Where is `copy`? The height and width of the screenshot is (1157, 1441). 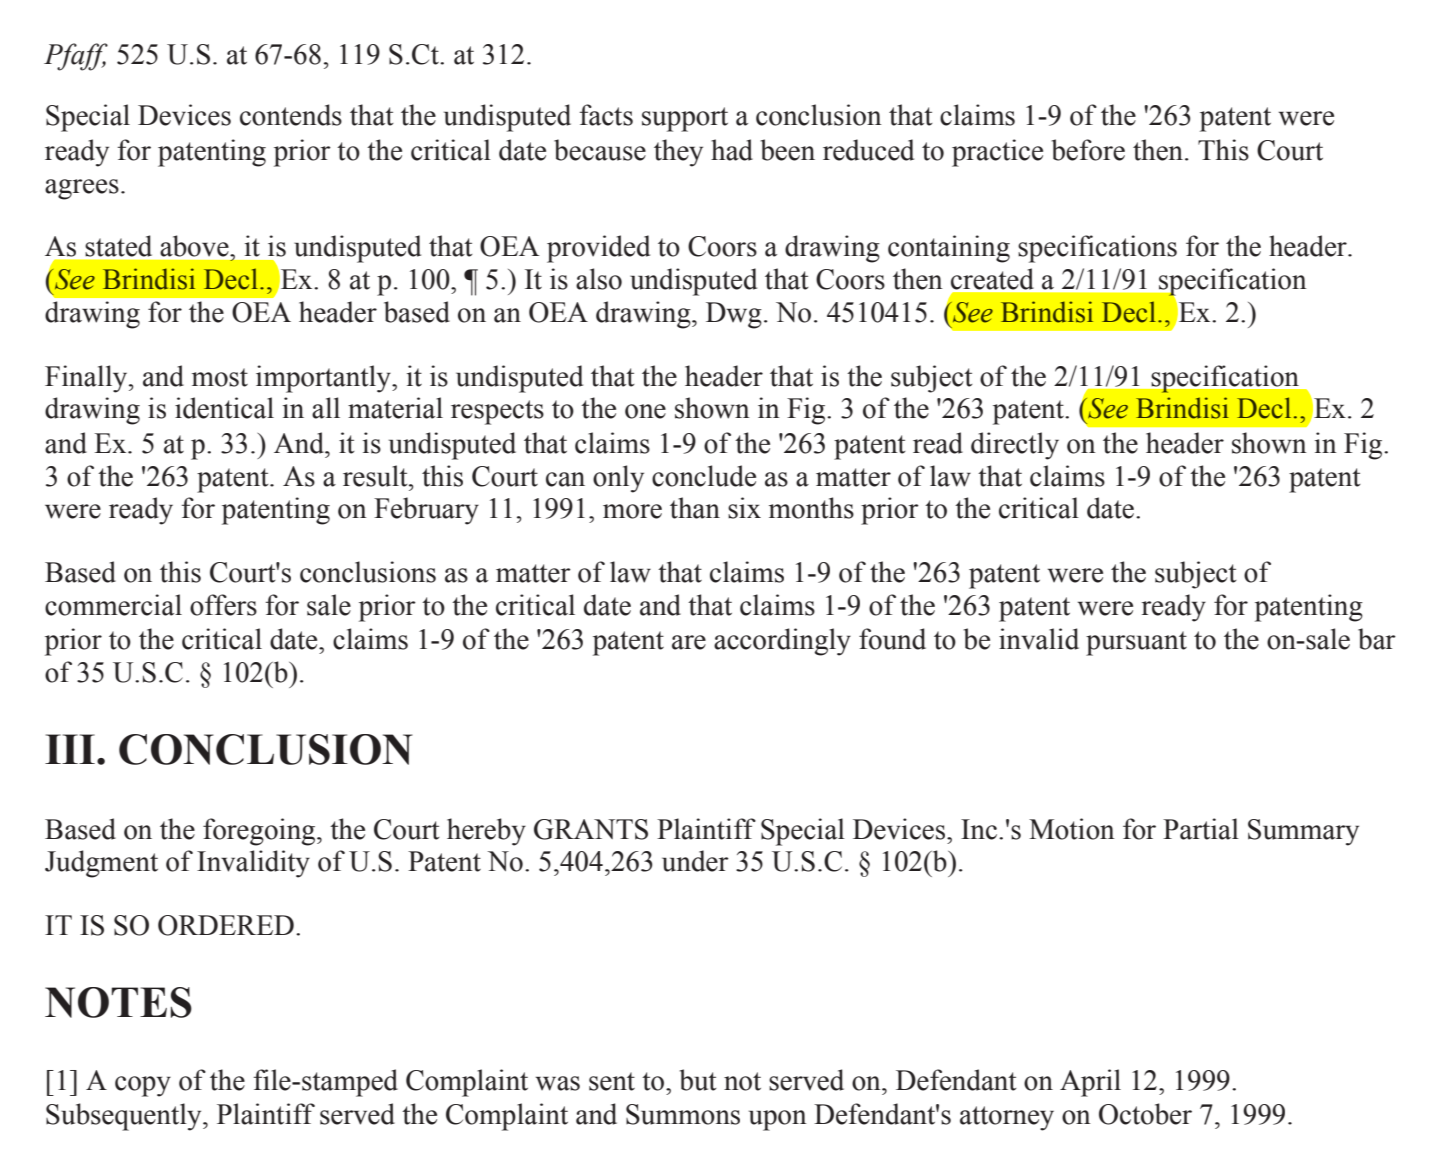
copy is located at coordinates (143, 1086).
